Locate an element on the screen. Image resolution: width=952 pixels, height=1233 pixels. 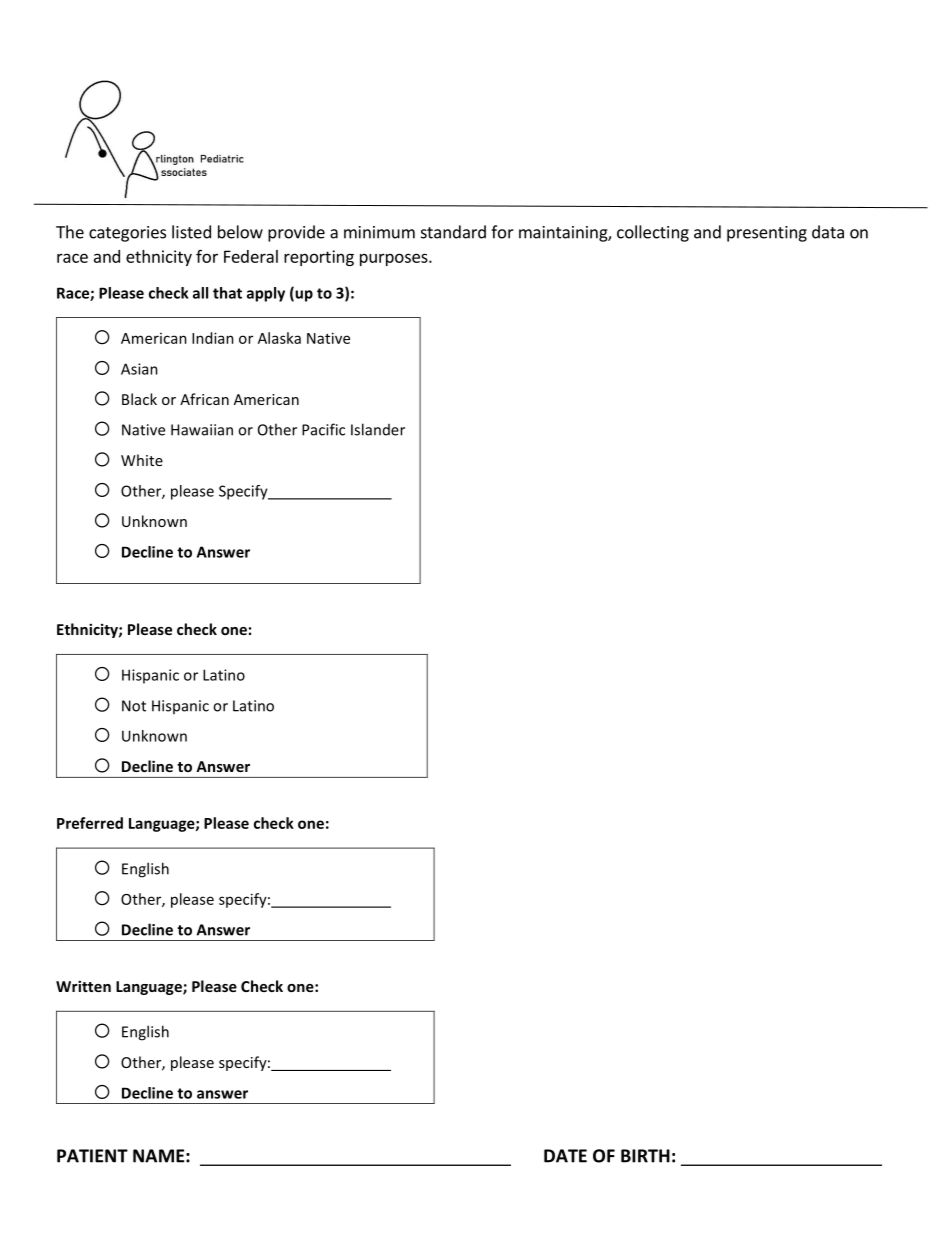
Preferred is located at coordinates (90, 823).
